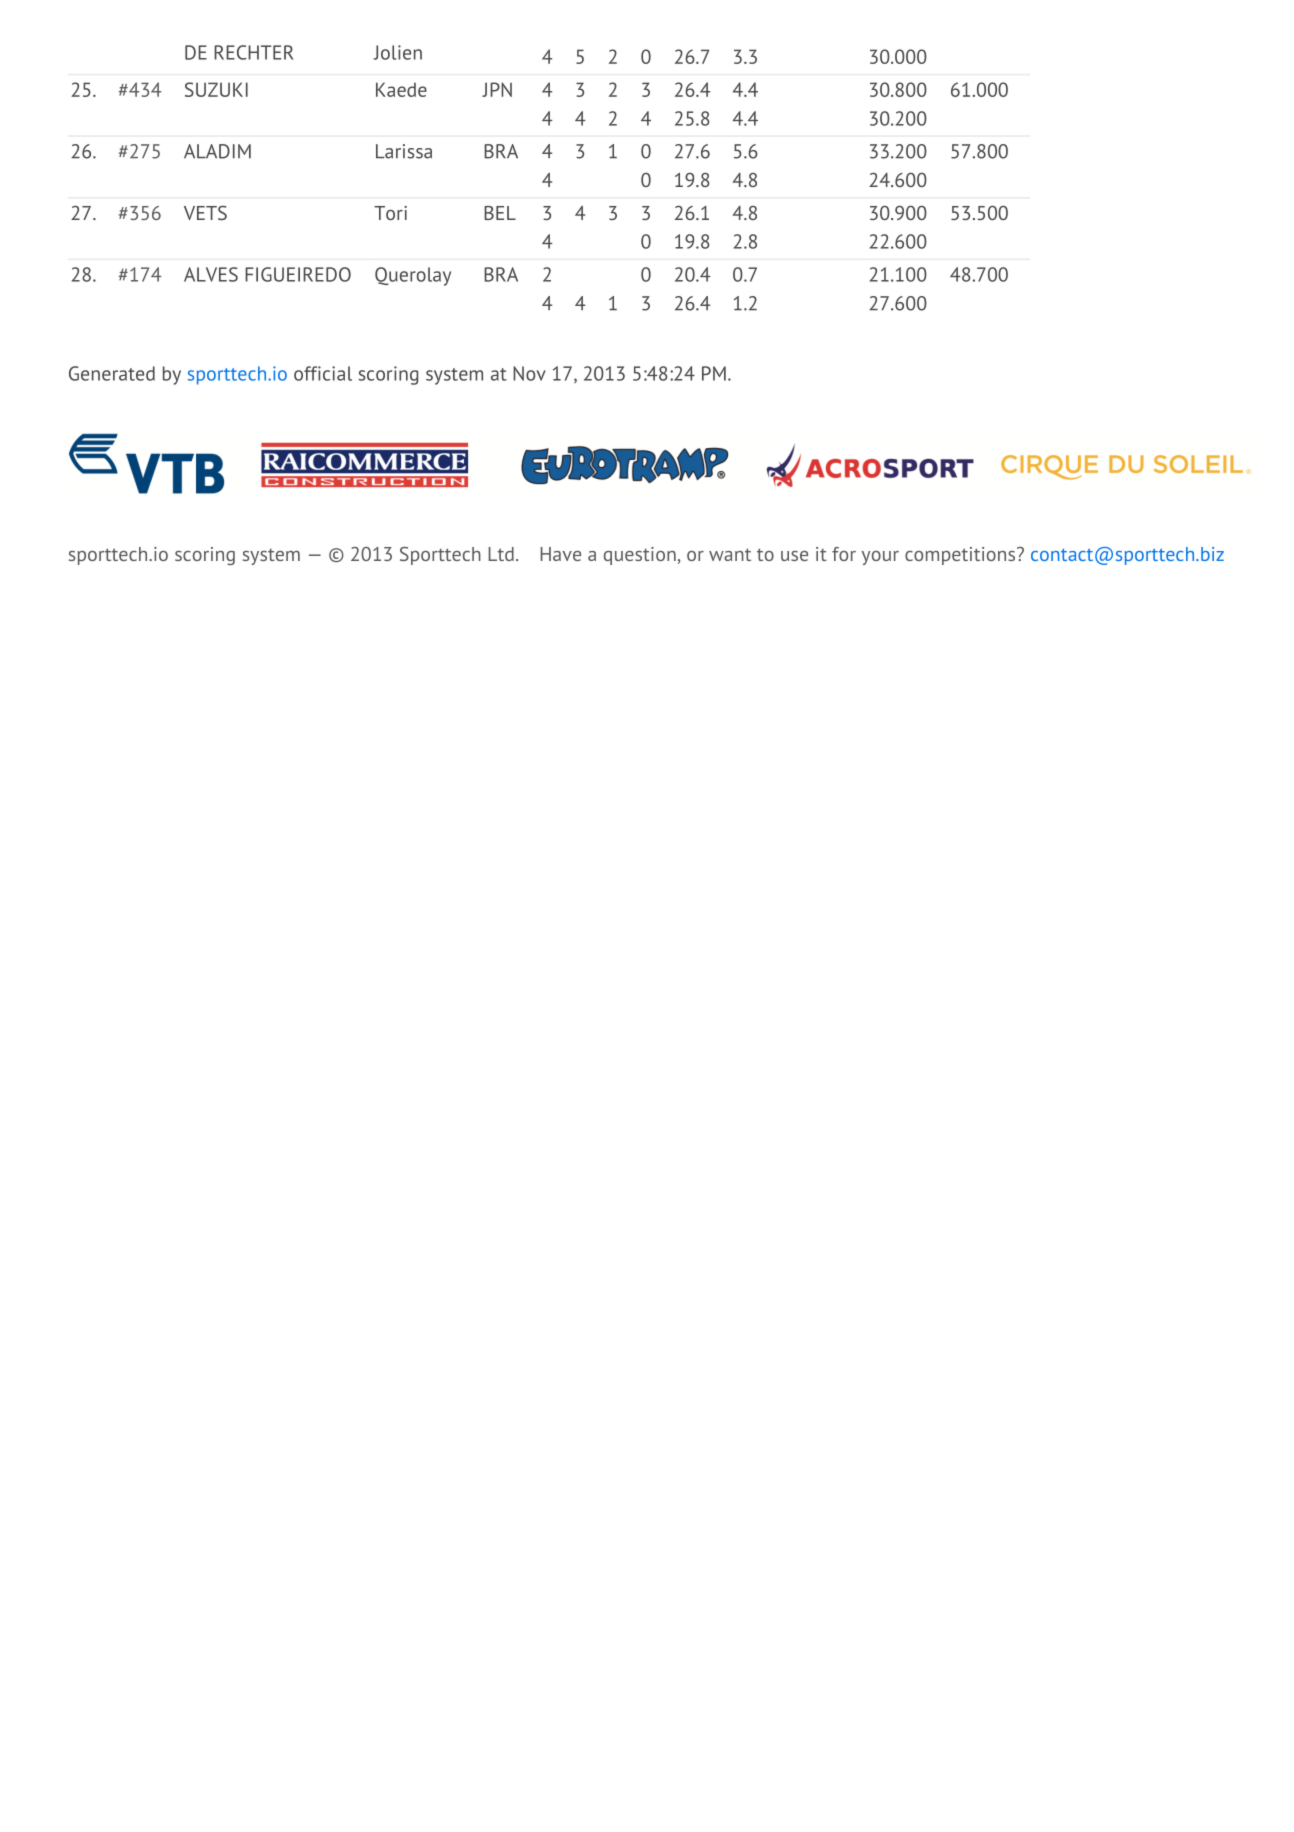 This page has height=1832, width=1294. What do you see at coordinates (529, 373) in the page?
I see `Nov` at bounding box center [529, 373].
